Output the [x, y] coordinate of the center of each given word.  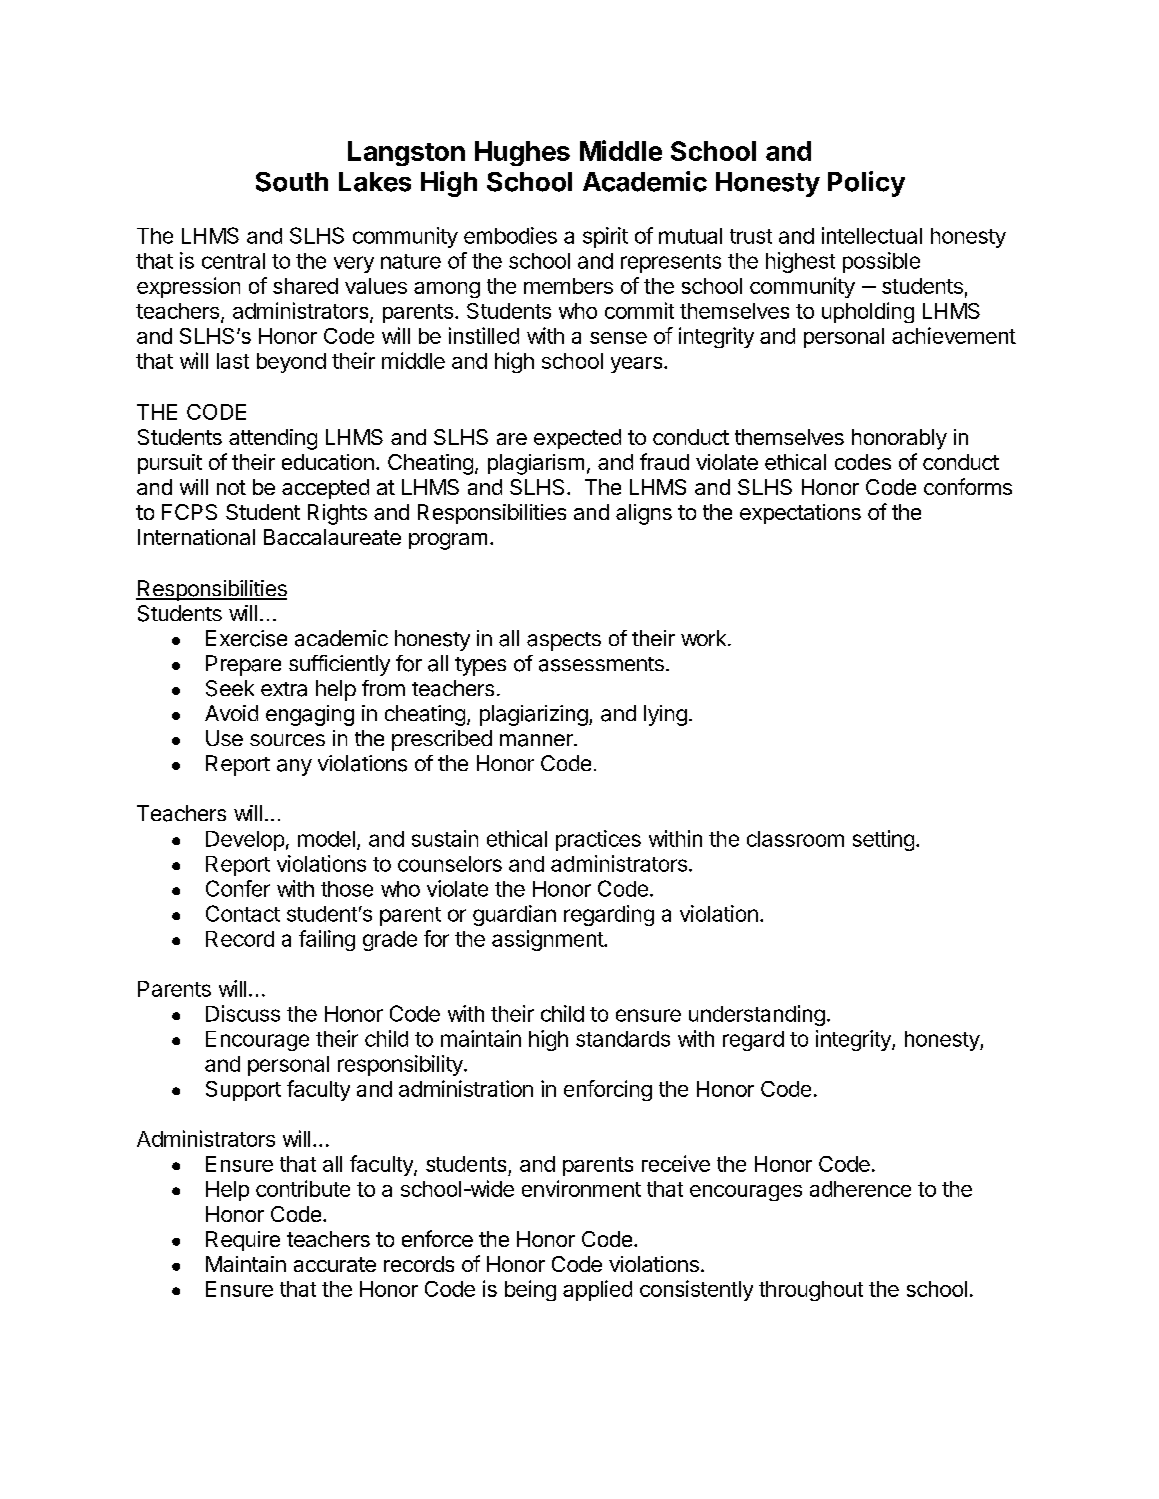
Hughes [522, 153]
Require [243, 1241]
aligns [644, 514]
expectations [800, 514]
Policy [866, 184]
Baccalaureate [332, 537]
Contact [243, 913]
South [292, 182]
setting [883, 840]
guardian [514, 915]
